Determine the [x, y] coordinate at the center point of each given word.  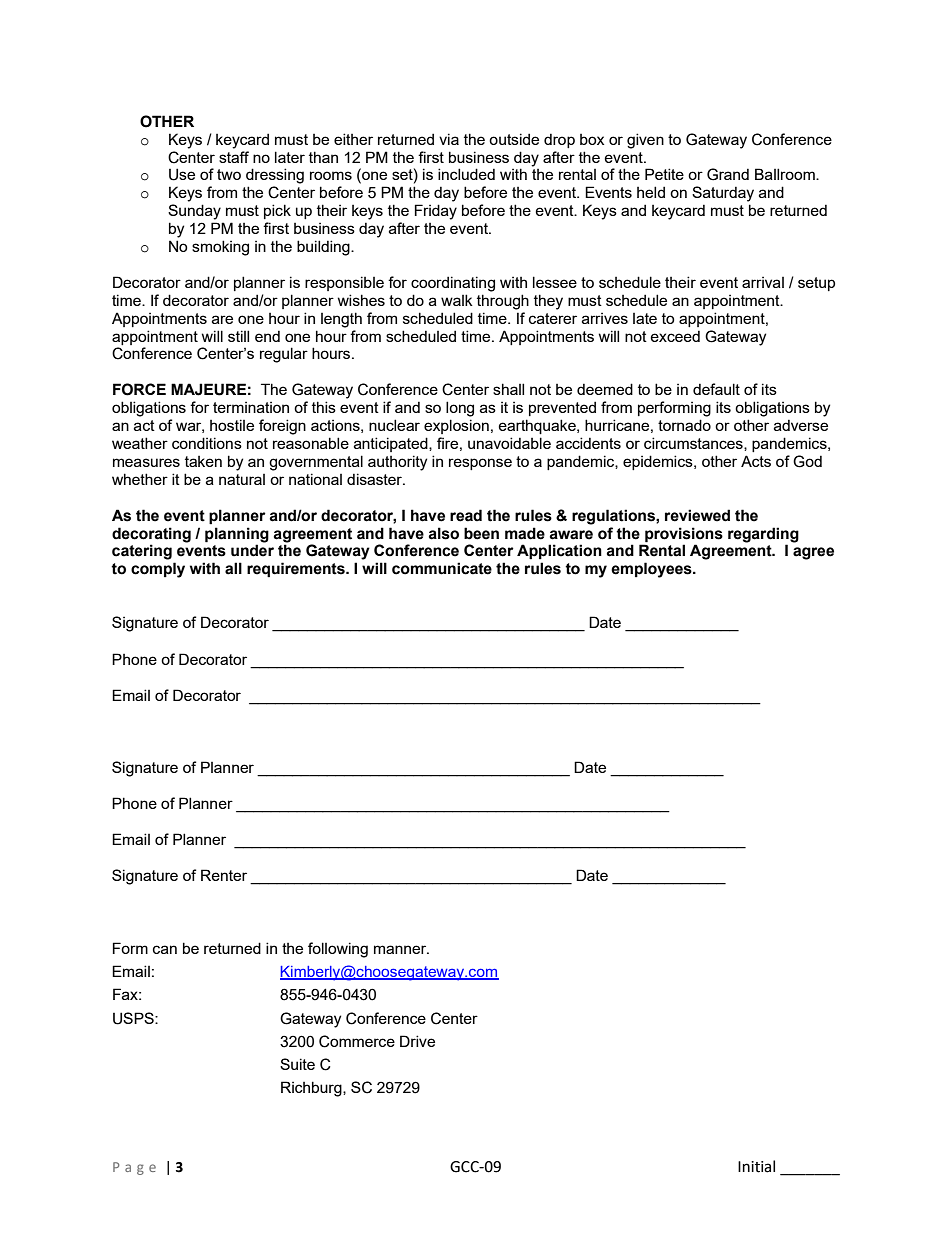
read [466, 515]
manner [401, 949]
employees [652, 570]
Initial [756, 1166]
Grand [728, 174]
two [229, 174]
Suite [297, 1064]
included [466, 174]
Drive [417, 1041]
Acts [756, 461]
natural [242, 479]
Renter [224, 875]
